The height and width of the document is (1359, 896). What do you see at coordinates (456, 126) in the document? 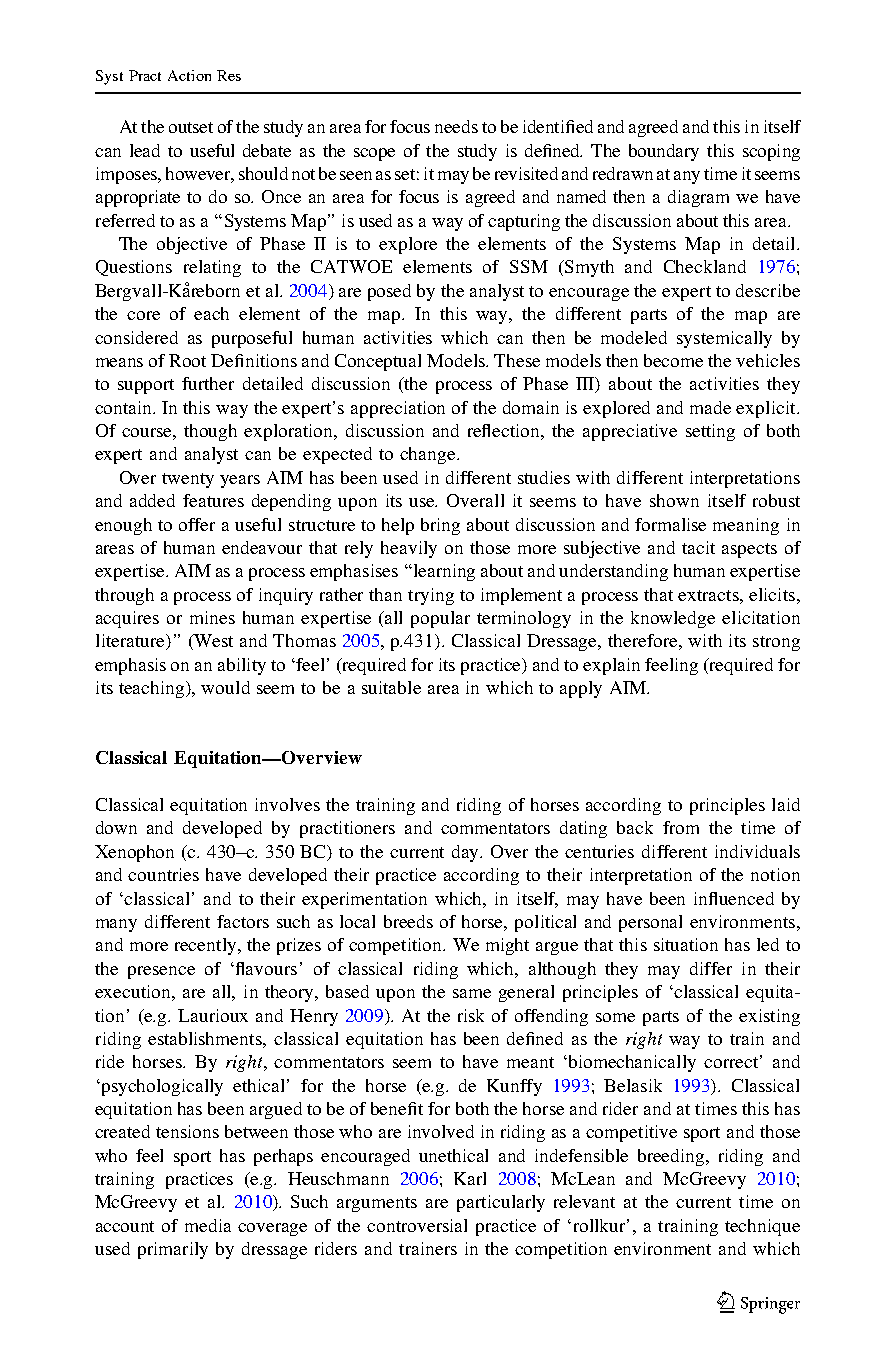
I see `needs` at bounding box center [456, 126].
